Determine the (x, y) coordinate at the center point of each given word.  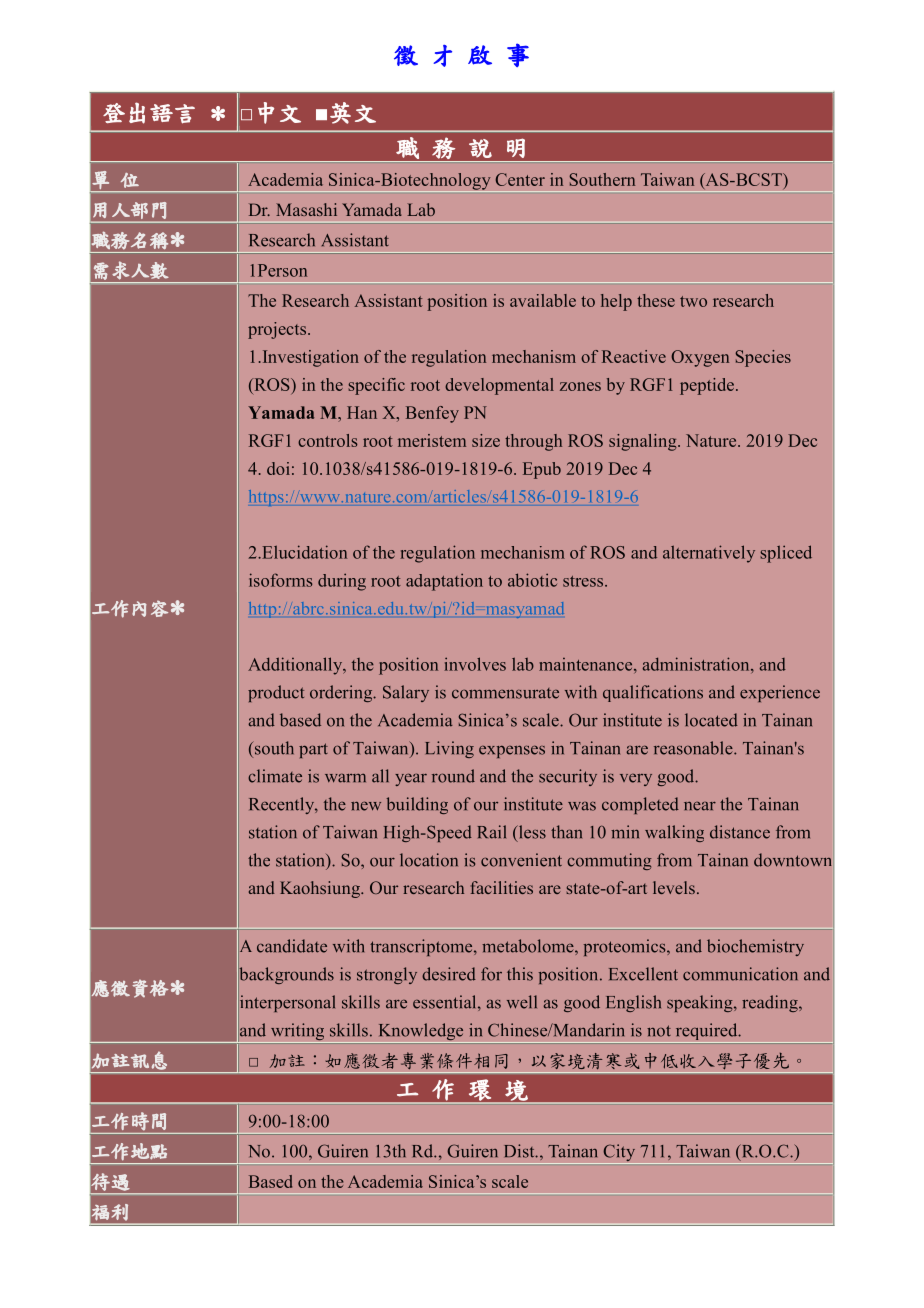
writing (297, 1033)
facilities (502, 887)
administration (697, 664)
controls (328, 440)
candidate (292, 946)
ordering (342, 693)
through (533, 442)
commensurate (505, 693)
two (693, 301)
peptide (707, 386)
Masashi (306, 209)
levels (674, 887)
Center (520, 179)
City (619, 1154)
